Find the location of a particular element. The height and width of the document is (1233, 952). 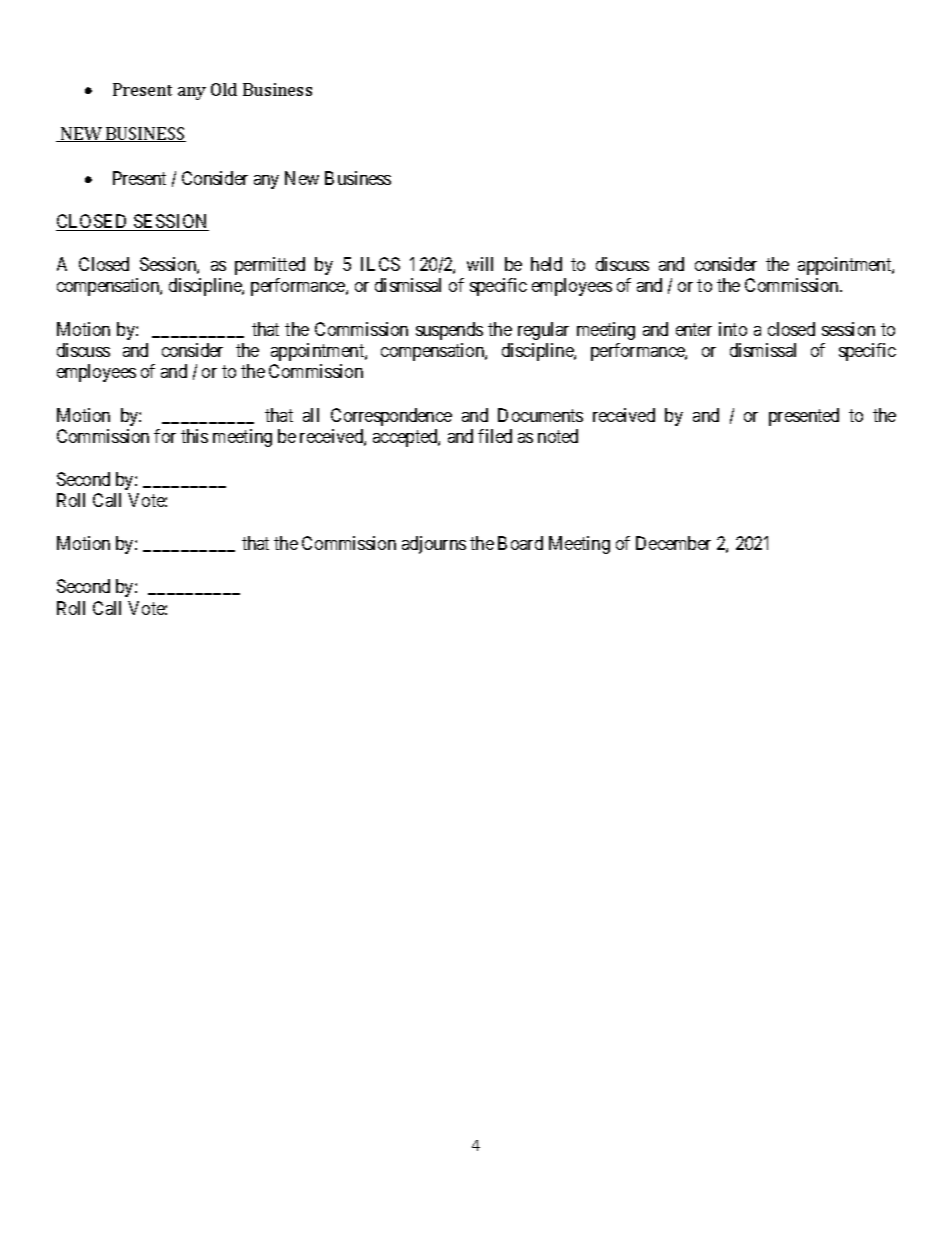

will is located at coordinates (480, 264).
